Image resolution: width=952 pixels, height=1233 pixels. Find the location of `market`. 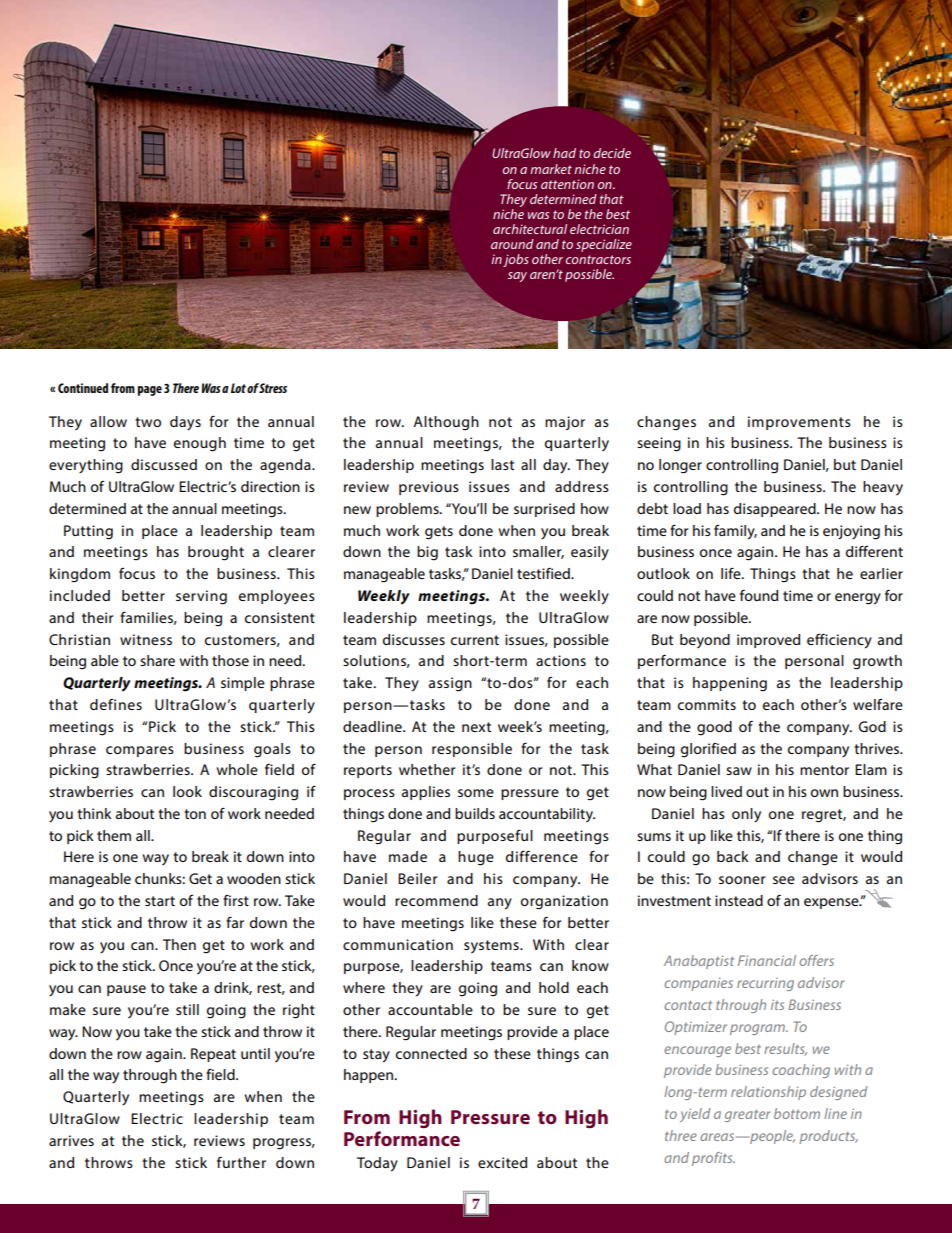

market is located at coordinates (551, 169).
